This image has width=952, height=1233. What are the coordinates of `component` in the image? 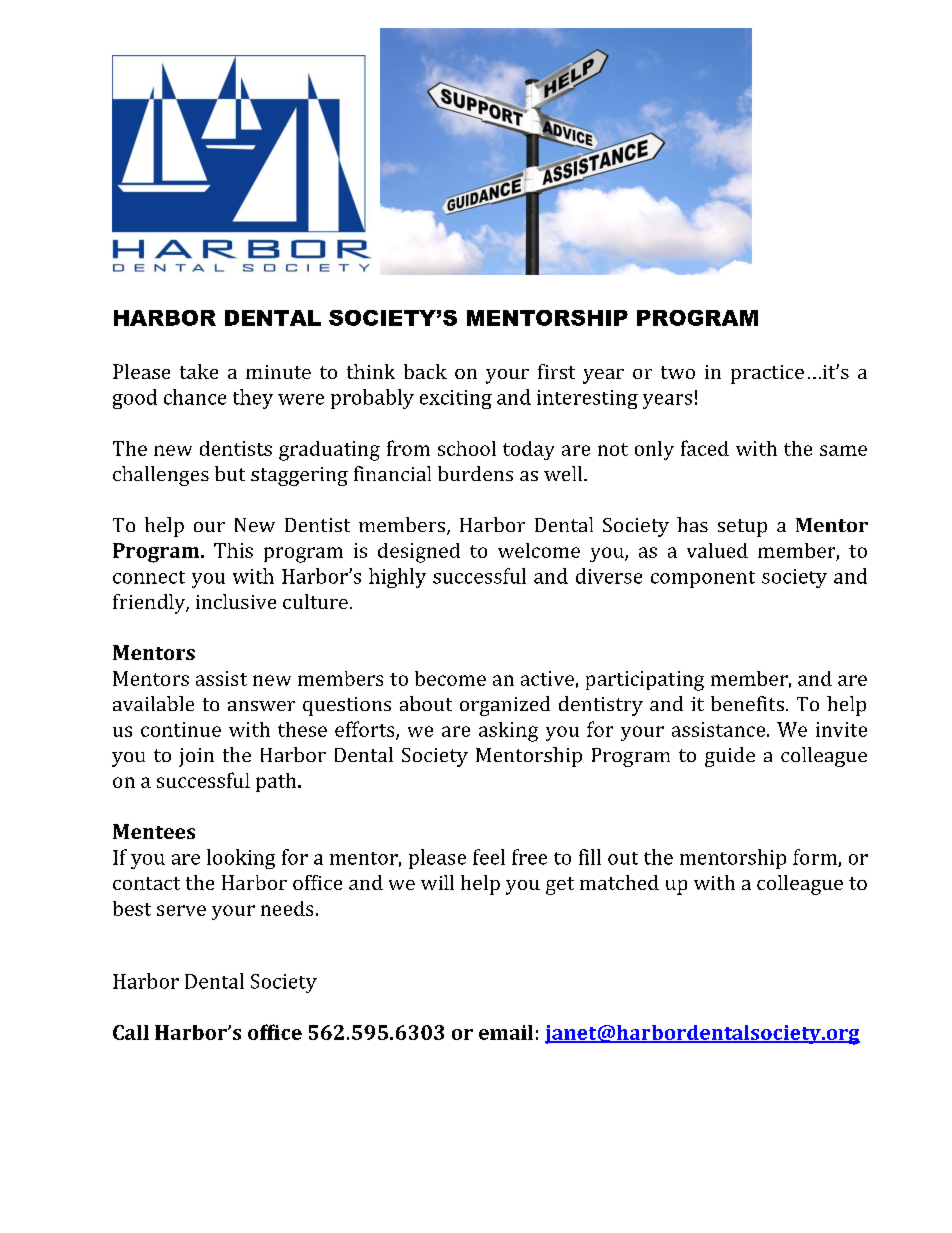 It's located at (703, 579).
